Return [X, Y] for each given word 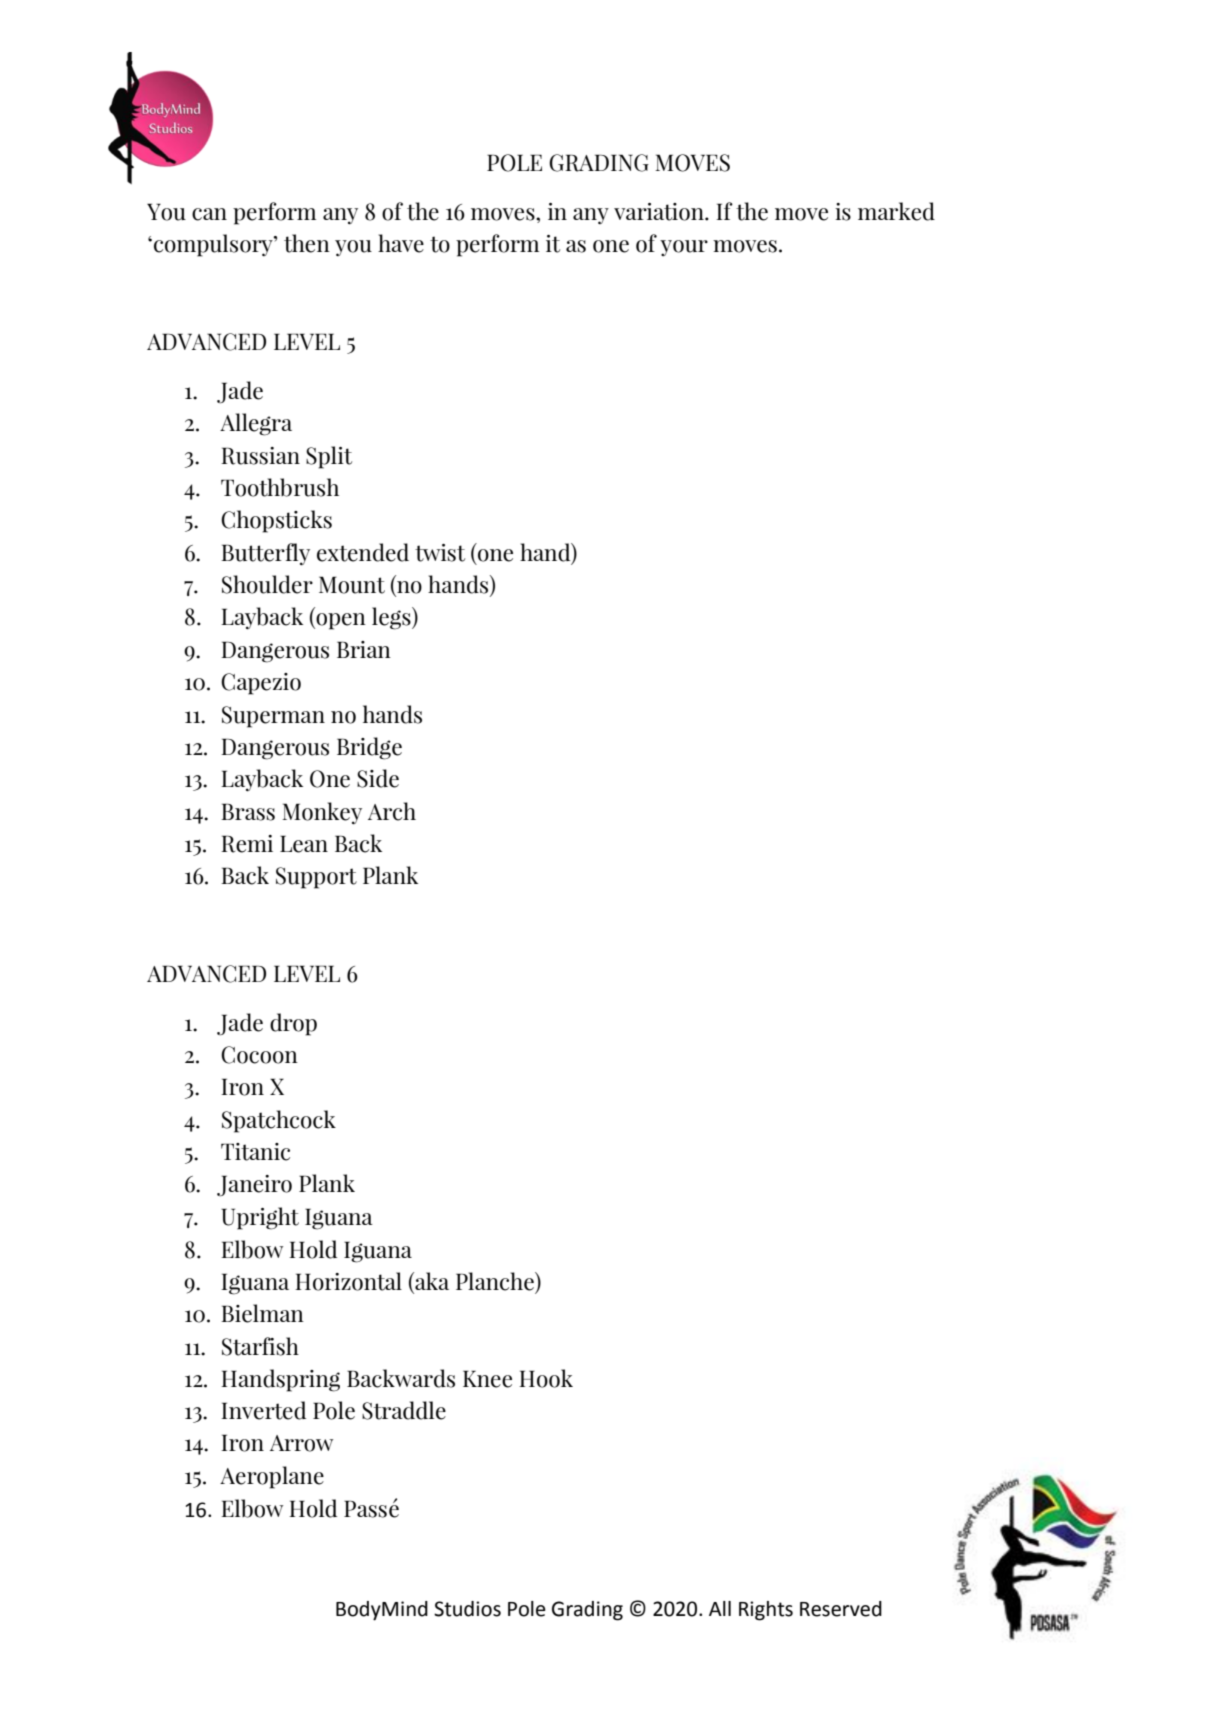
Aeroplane [272, 1477]
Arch [392, 811]
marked [896, 211]
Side [378, 778]
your [684, 248]
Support [316, 878]
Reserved [841, 1609]
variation [660, 212]
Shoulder [267, 584]
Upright [260, 1218]
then [307, 243]
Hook [546, 1378]
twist [440, 553]
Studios [467, 1609]
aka [431, 1281]
